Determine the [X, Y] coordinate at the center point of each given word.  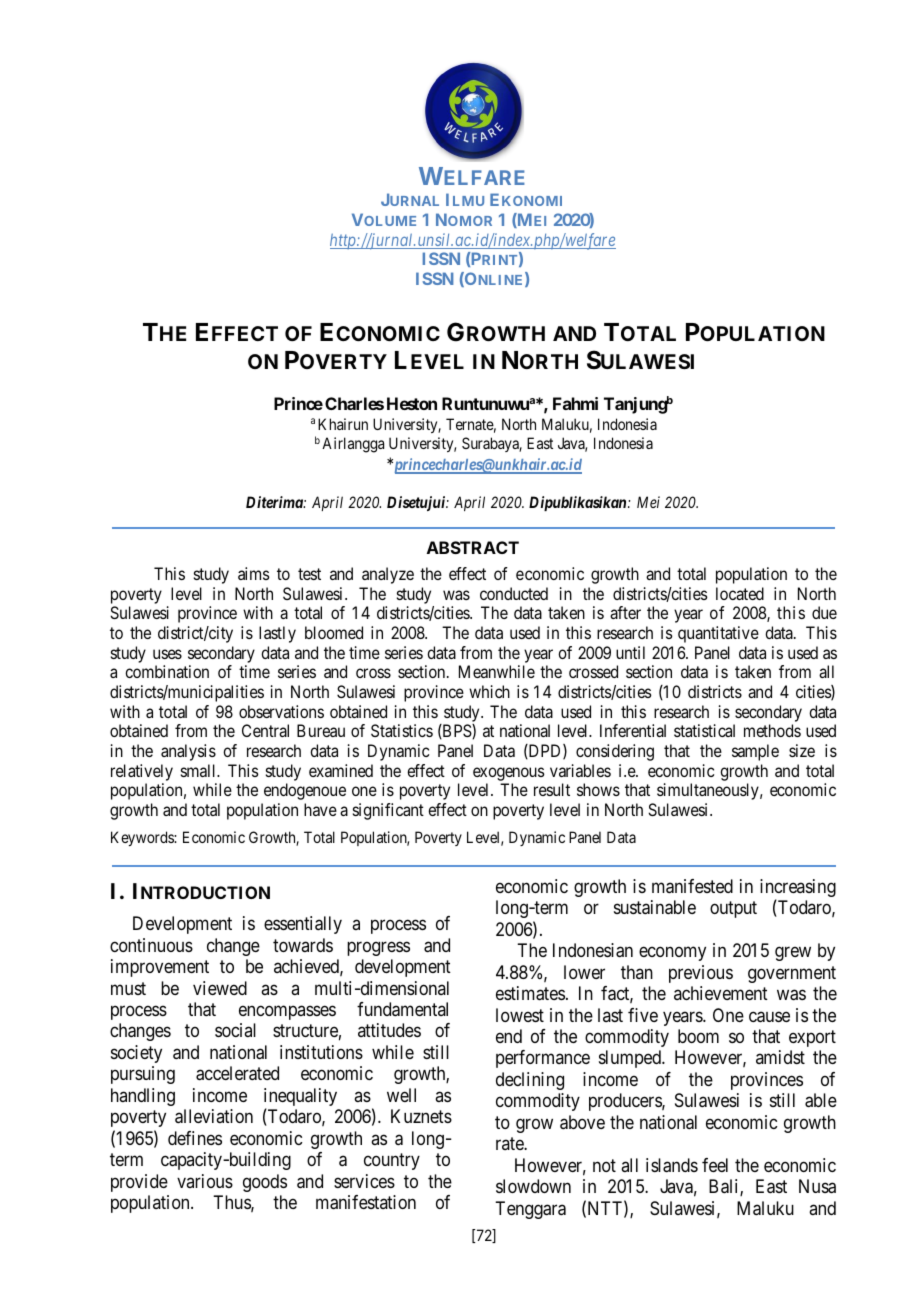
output [733, 910]
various [205, 1181]
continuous [151, 945]
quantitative [718, 634]
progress [378, 948]
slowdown [533, 1186]
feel [715, 1165]
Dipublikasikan [579, 503]
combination [167, 671]
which [489, 691]
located [740, 593]
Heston [412, 403]
